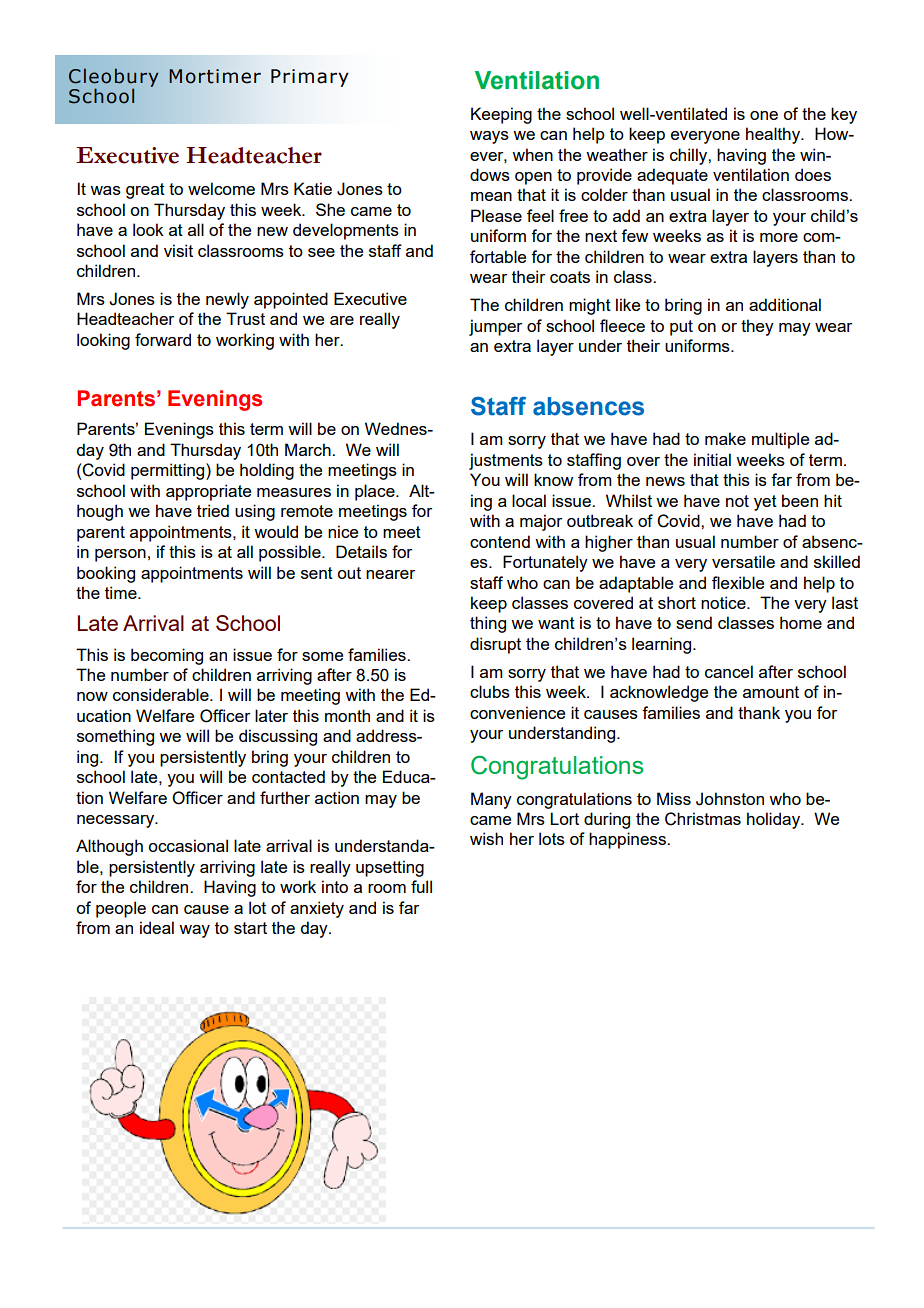  Describe the element at coordinates (157, 927) in the page. I see `ideal` at that location.
